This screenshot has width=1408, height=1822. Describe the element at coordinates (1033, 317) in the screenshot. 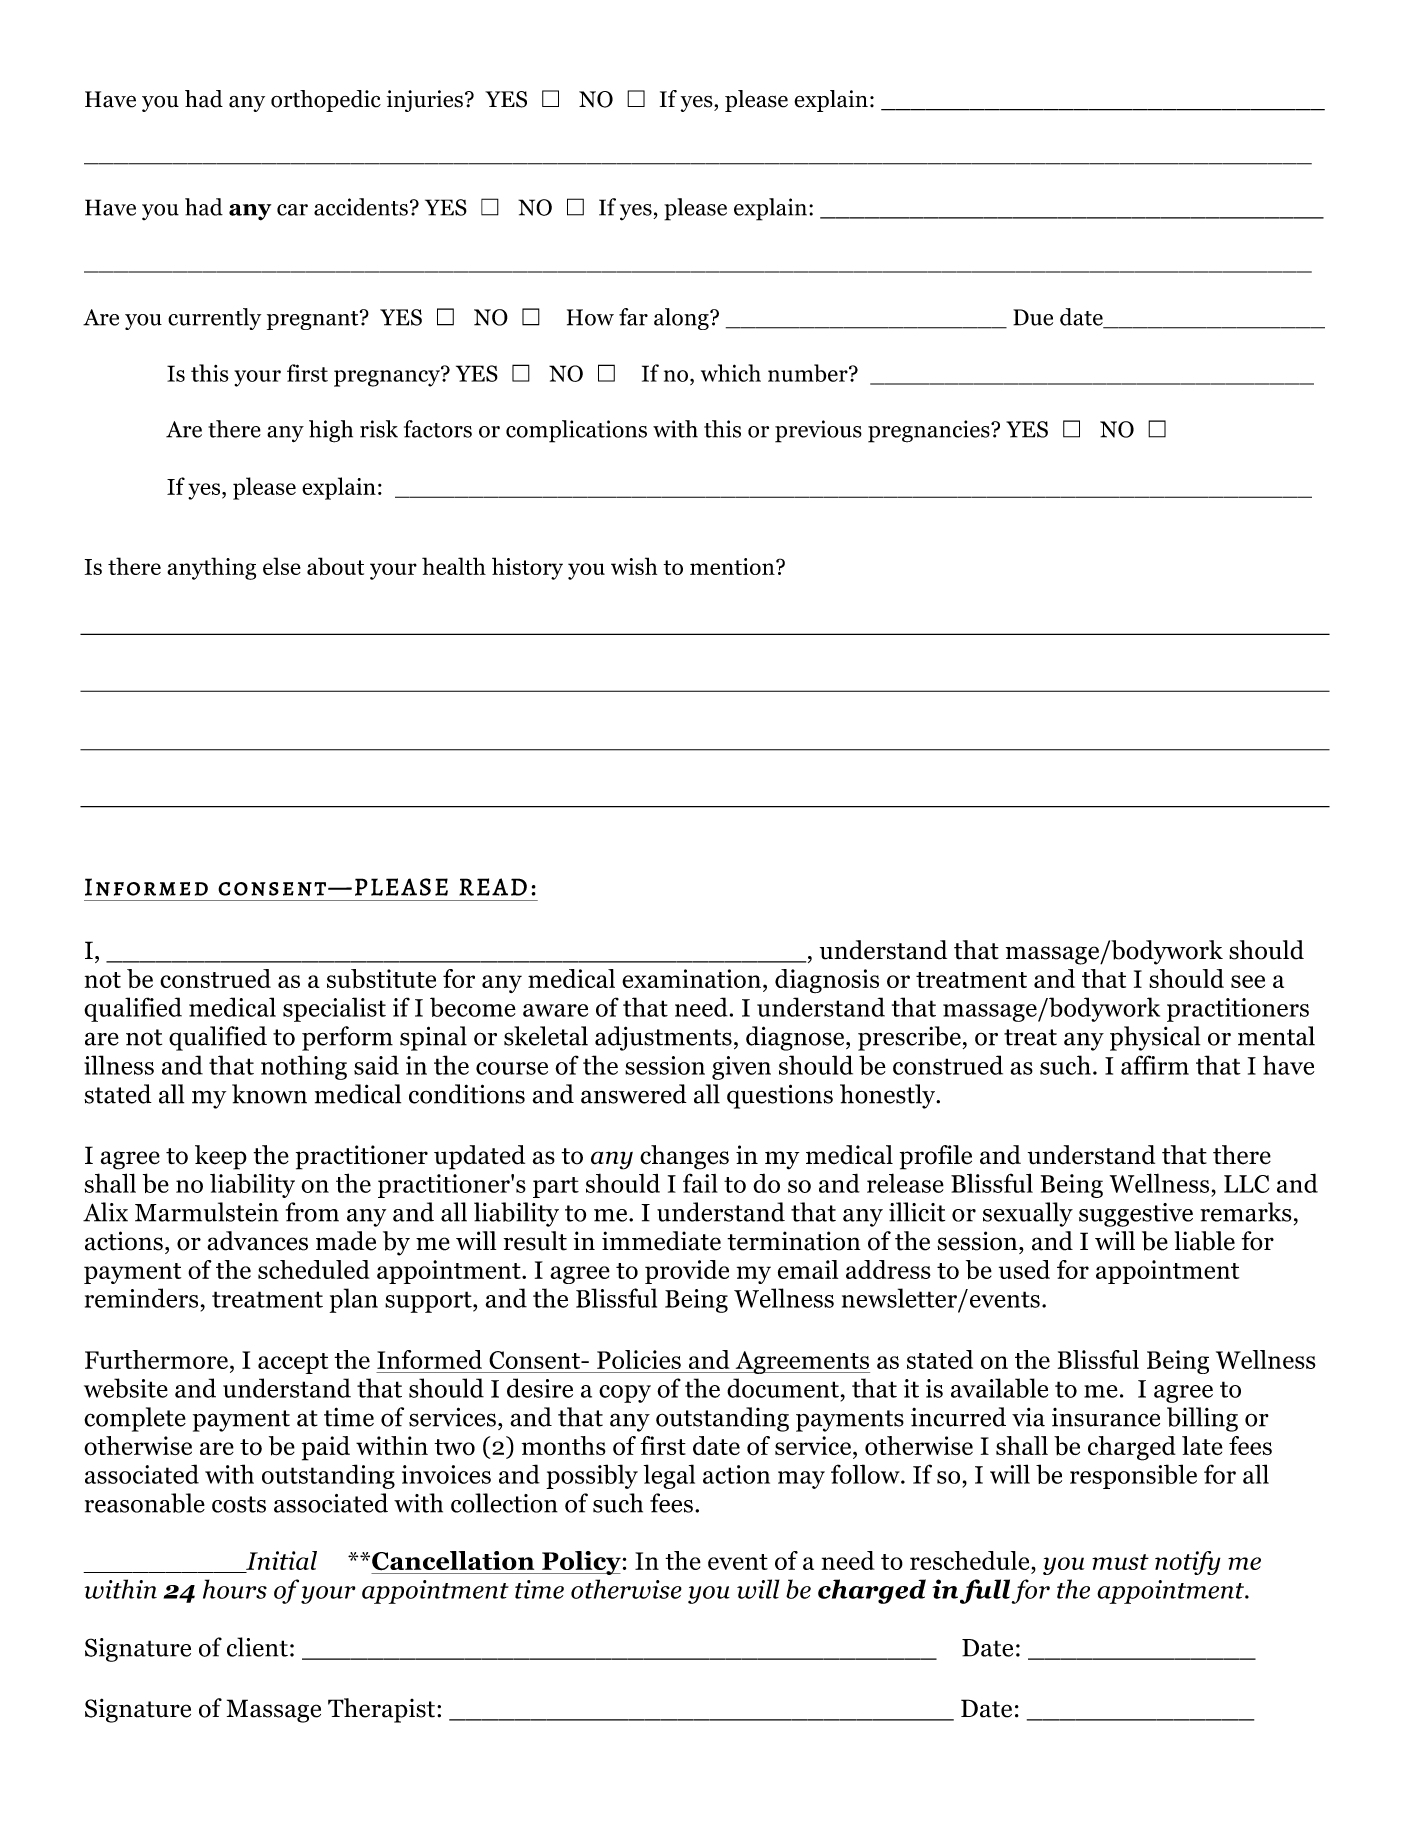

I see `Due` at that location.
